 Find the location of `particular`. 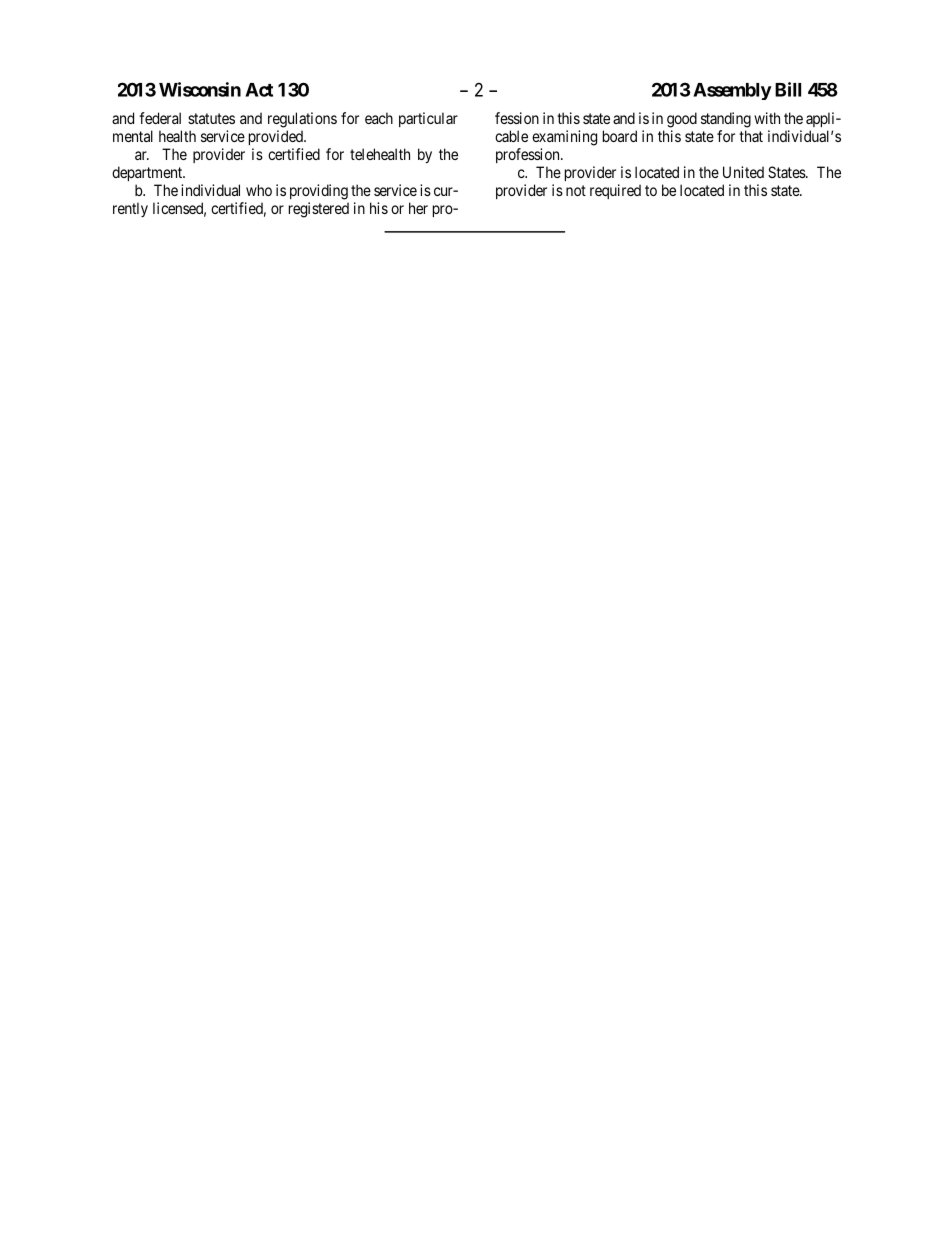

particular is located at coordinates (428, 119).
